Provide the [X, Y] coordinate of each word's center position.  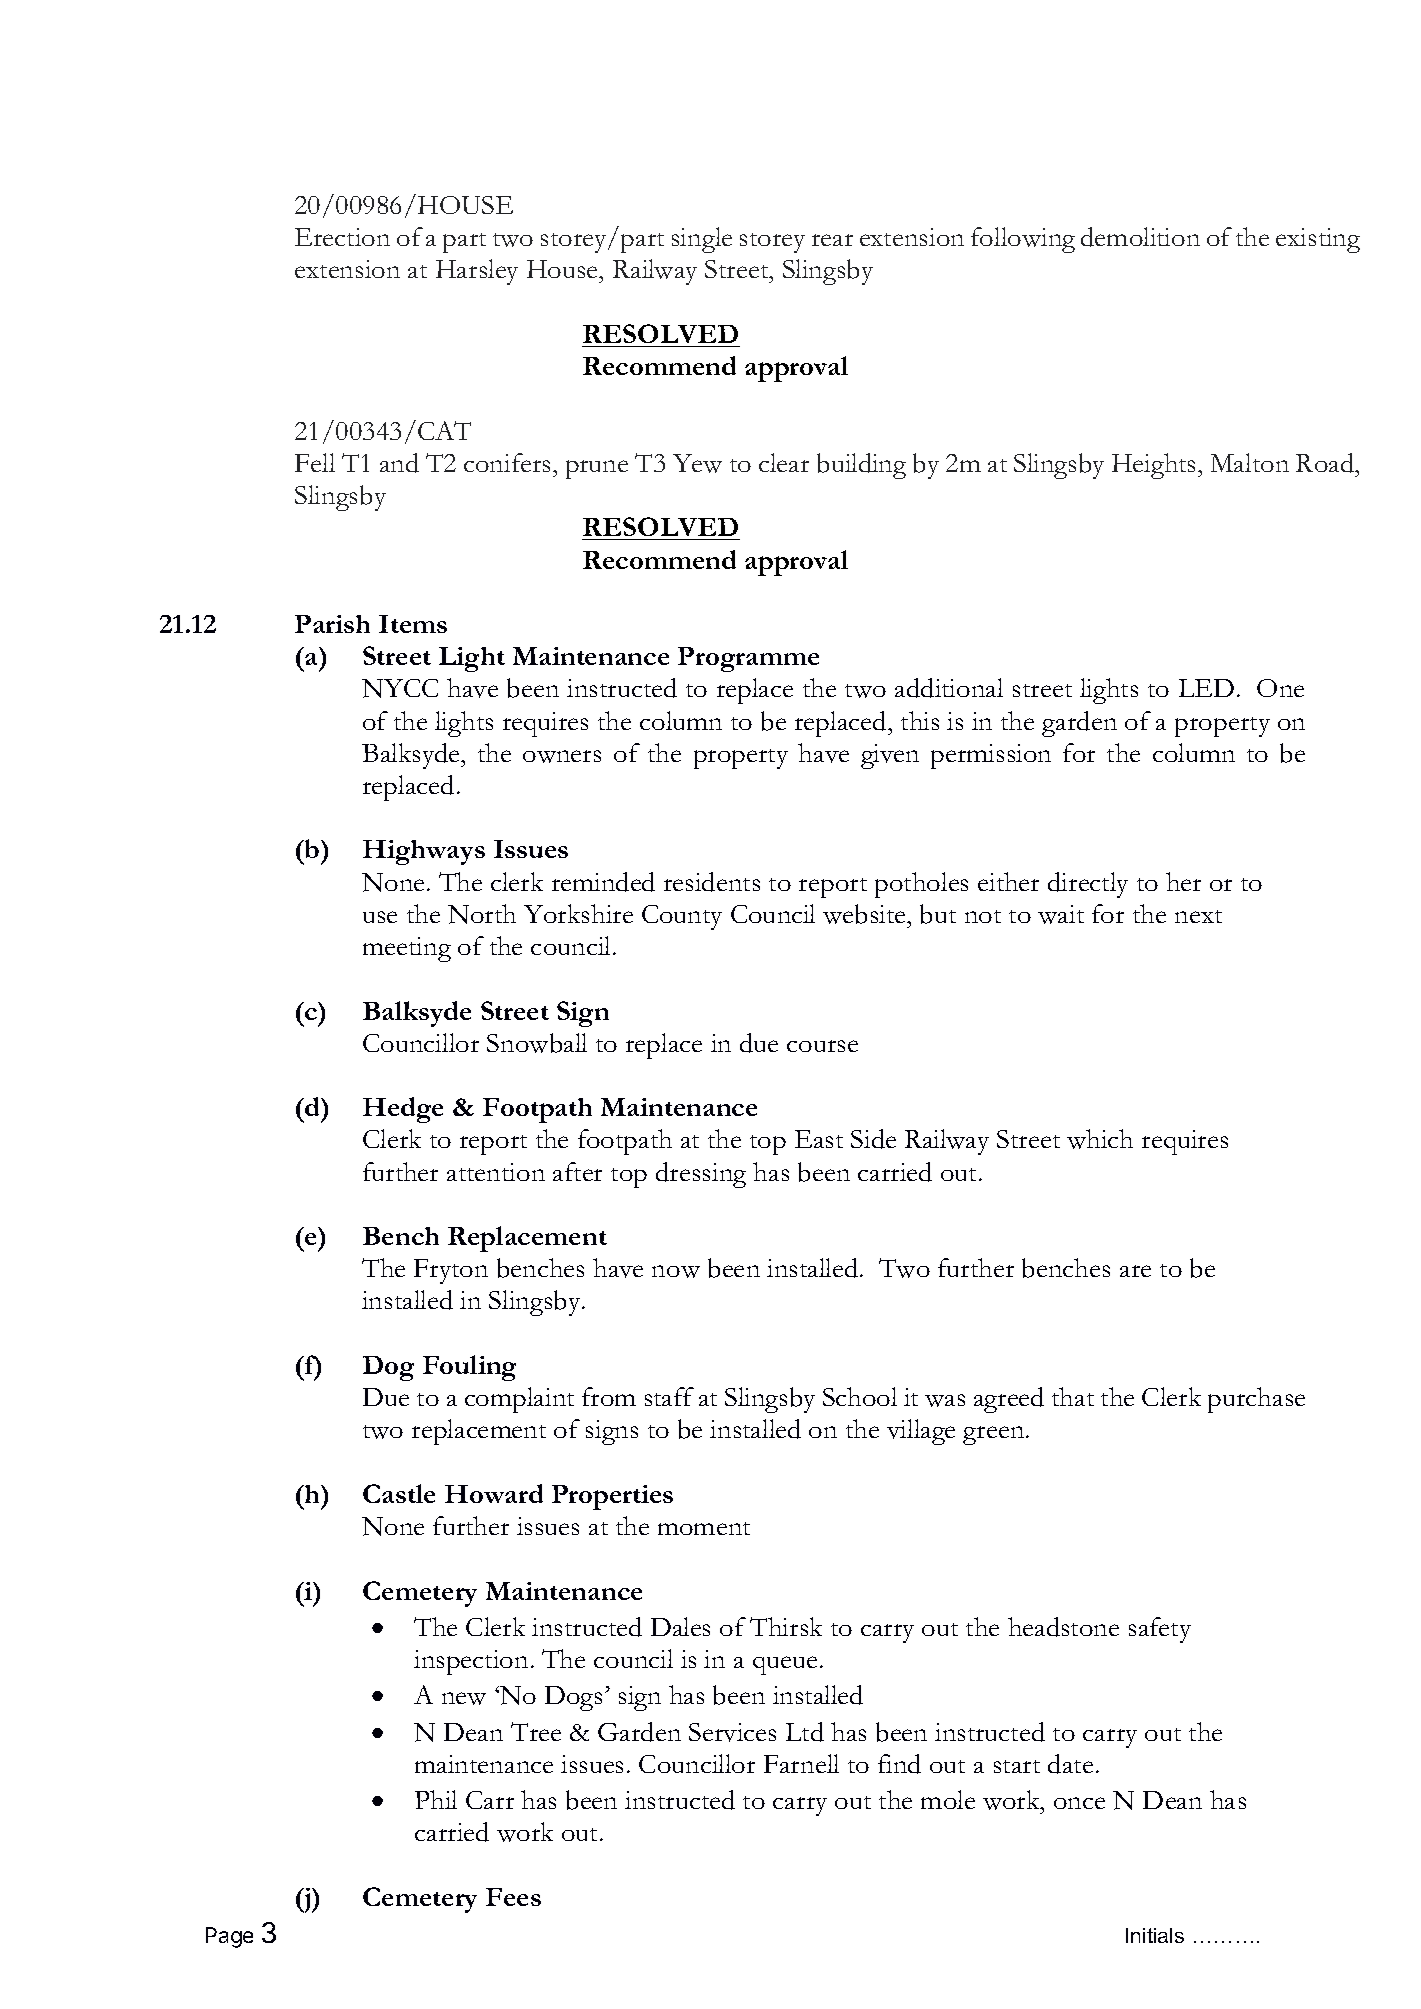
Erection [342, 237]
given [890, 756]
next [1198, 916]
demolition [1140, 237]
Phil [436, 1799]
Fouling [469, 1368]
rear [832, 240]
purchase [1256, 1400]
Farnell [801, 1763]
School [860, 1396]
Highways [424, 852]
